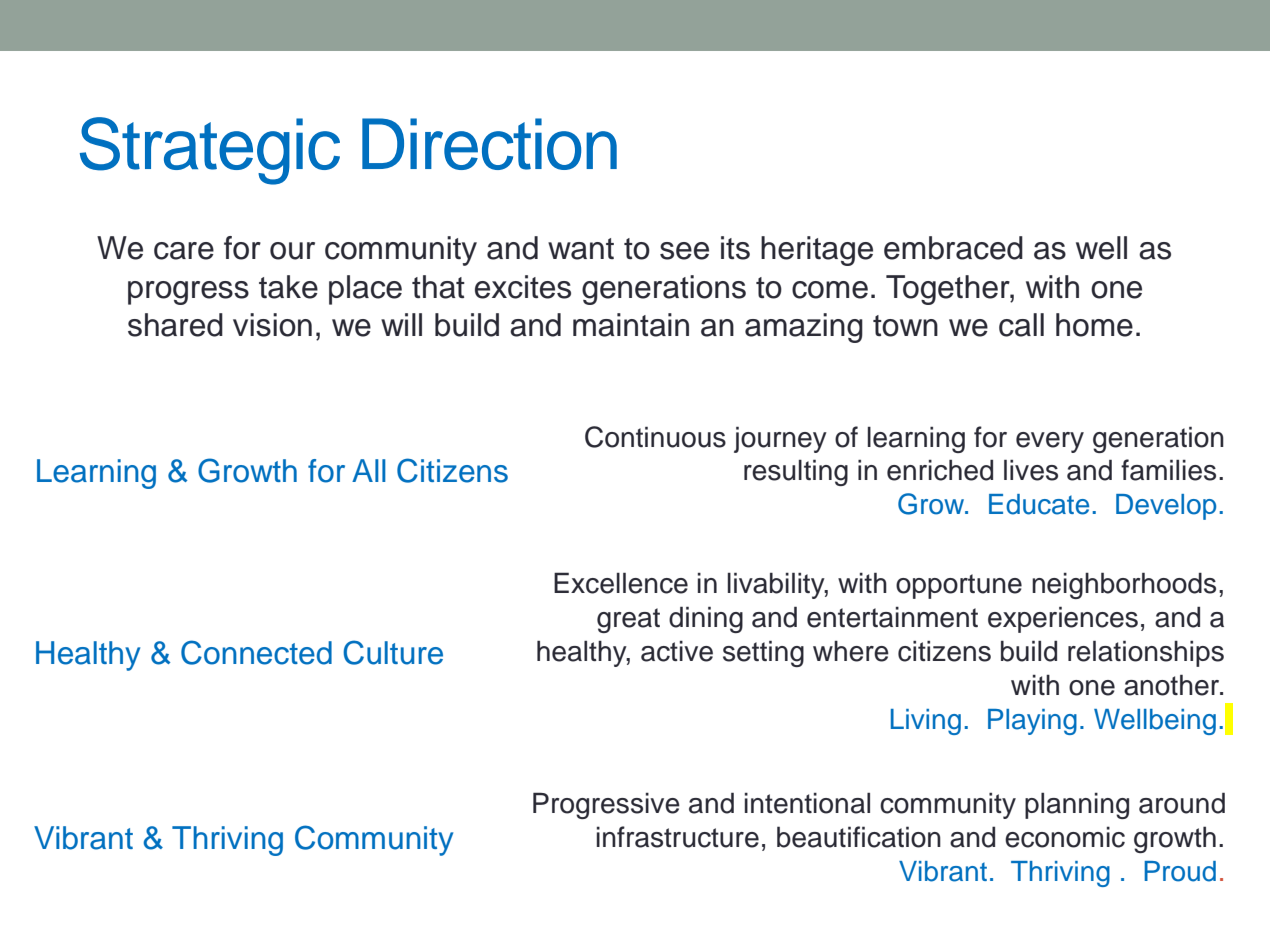  What do you see at coordinates (1063, 619) in the screenshot?
I see `experiences` at bounding box center [1063, 619].
